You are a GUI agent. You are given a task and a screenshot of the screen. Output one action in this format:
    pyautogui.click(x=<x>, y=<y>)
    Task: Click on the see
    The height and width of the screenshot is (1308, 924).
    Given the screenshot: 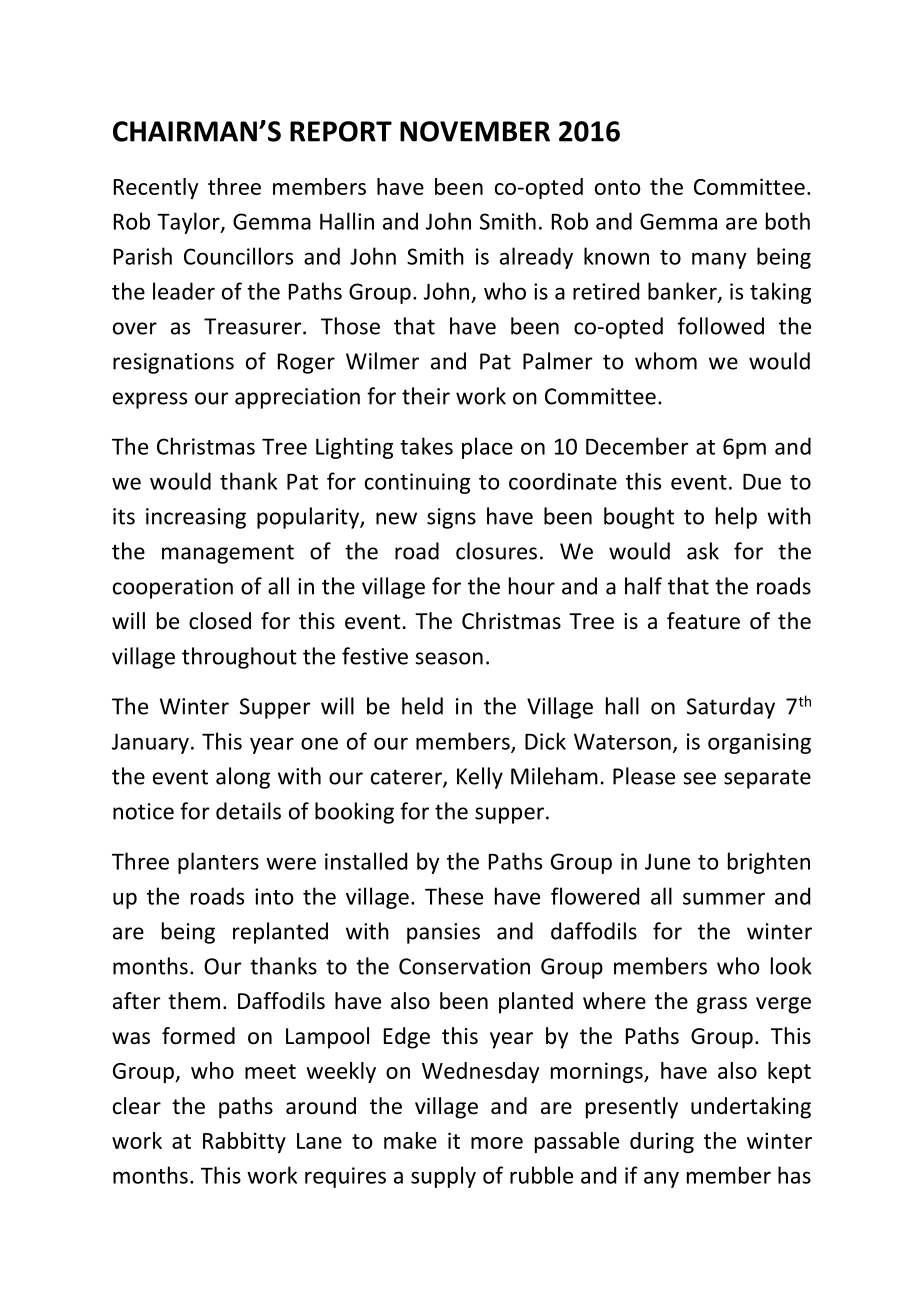 What is the action you would take?
    pyautogui.click(x=699, y=778)
